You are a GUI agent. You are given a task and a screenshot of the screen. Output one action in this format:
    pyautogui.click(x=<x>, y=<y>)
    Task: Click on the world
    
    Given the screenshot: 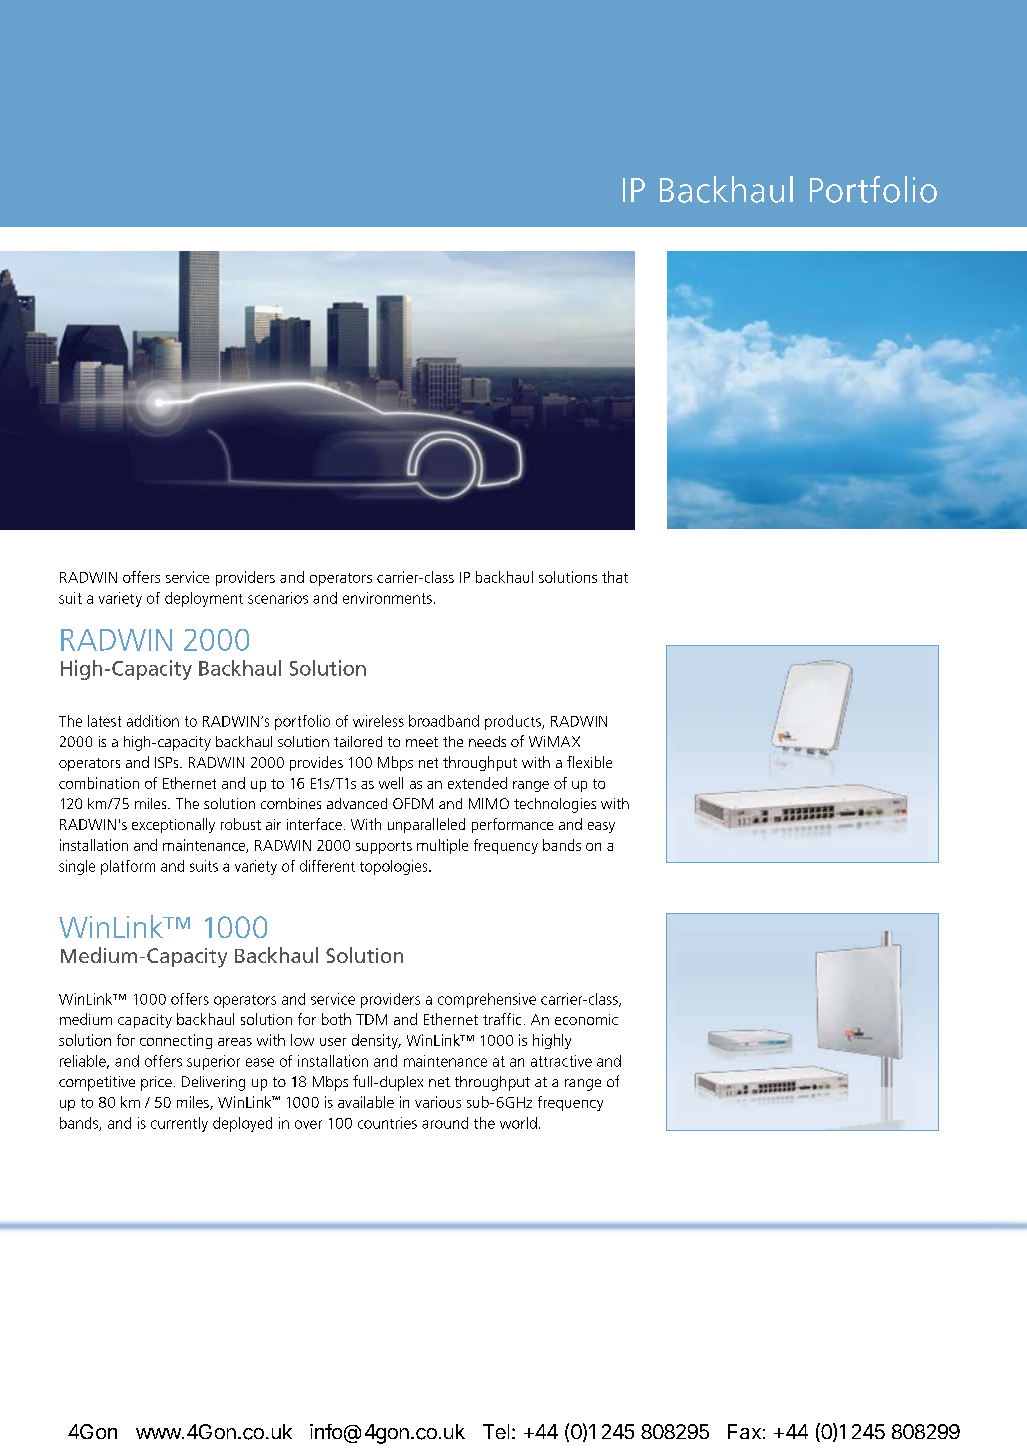 What is the action you would take?
    pyautogui.click(x=518, y=1123)
